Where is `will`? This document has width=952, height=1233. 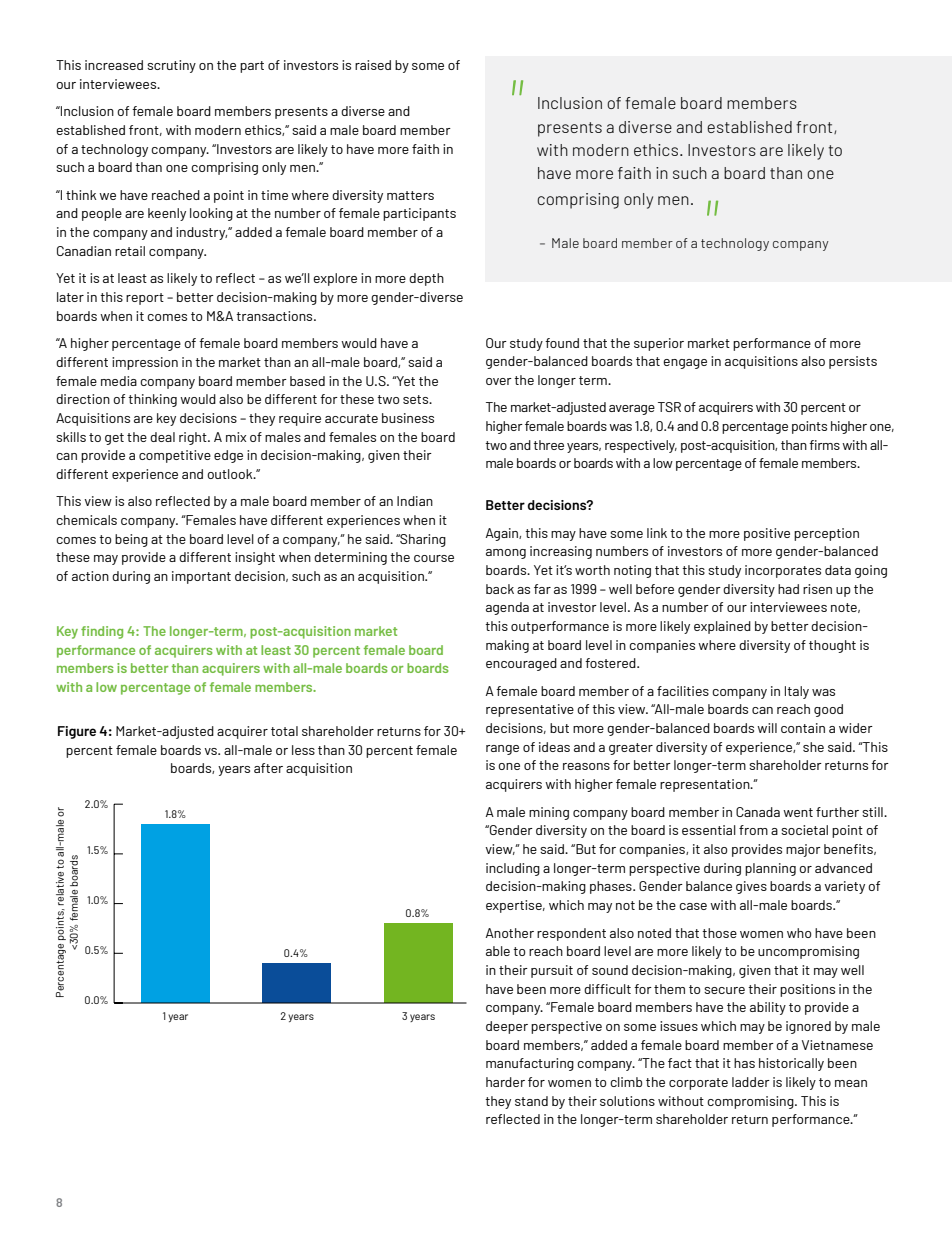 will is located at coordinates (767, 728).
